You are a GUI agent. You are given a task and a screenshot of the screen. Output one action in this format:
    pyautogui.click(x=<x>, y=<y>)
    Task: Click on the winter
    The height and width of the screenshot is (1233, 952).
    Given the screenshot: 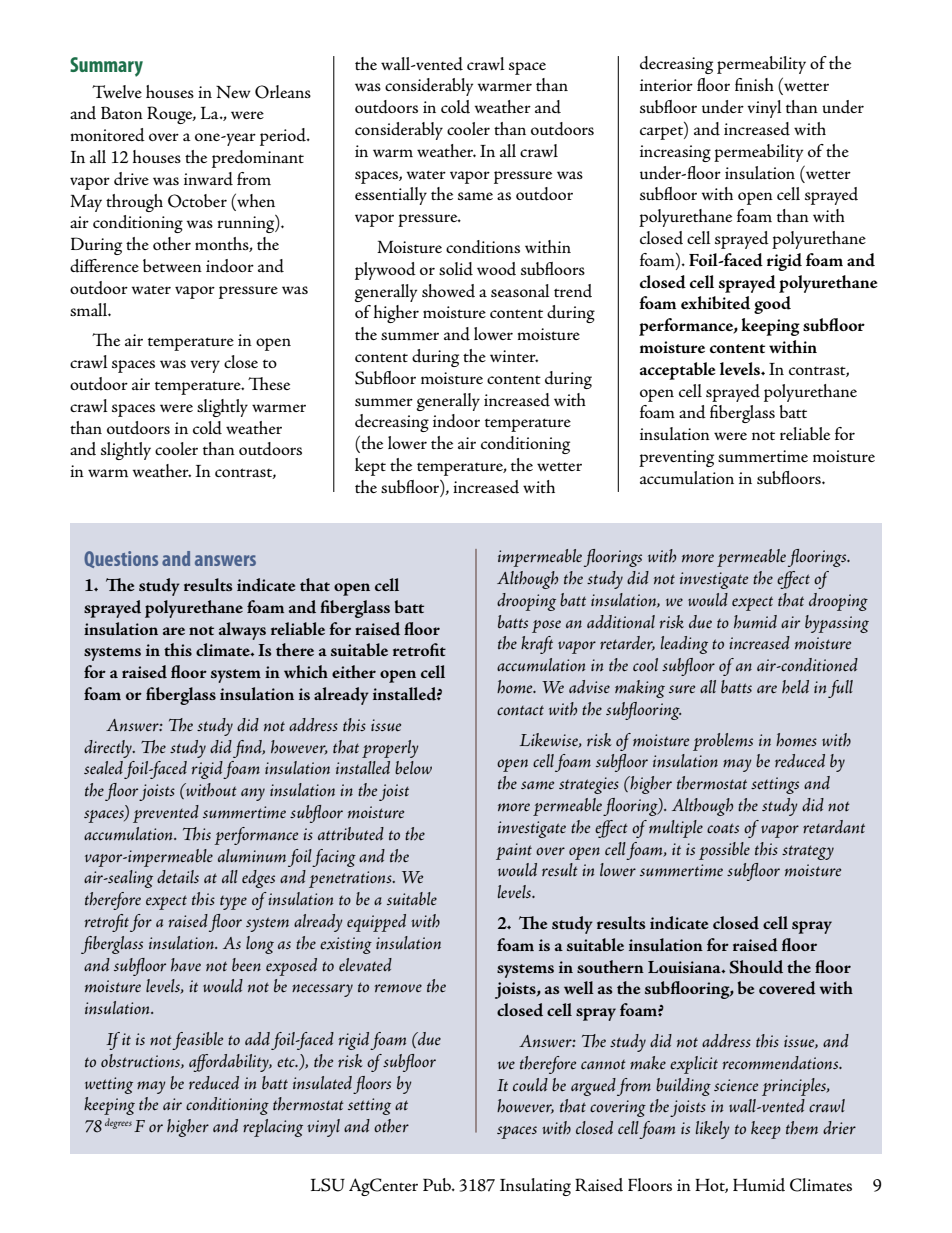 What is the action you would take?
    pyautogui.click(x=514, y=356)
